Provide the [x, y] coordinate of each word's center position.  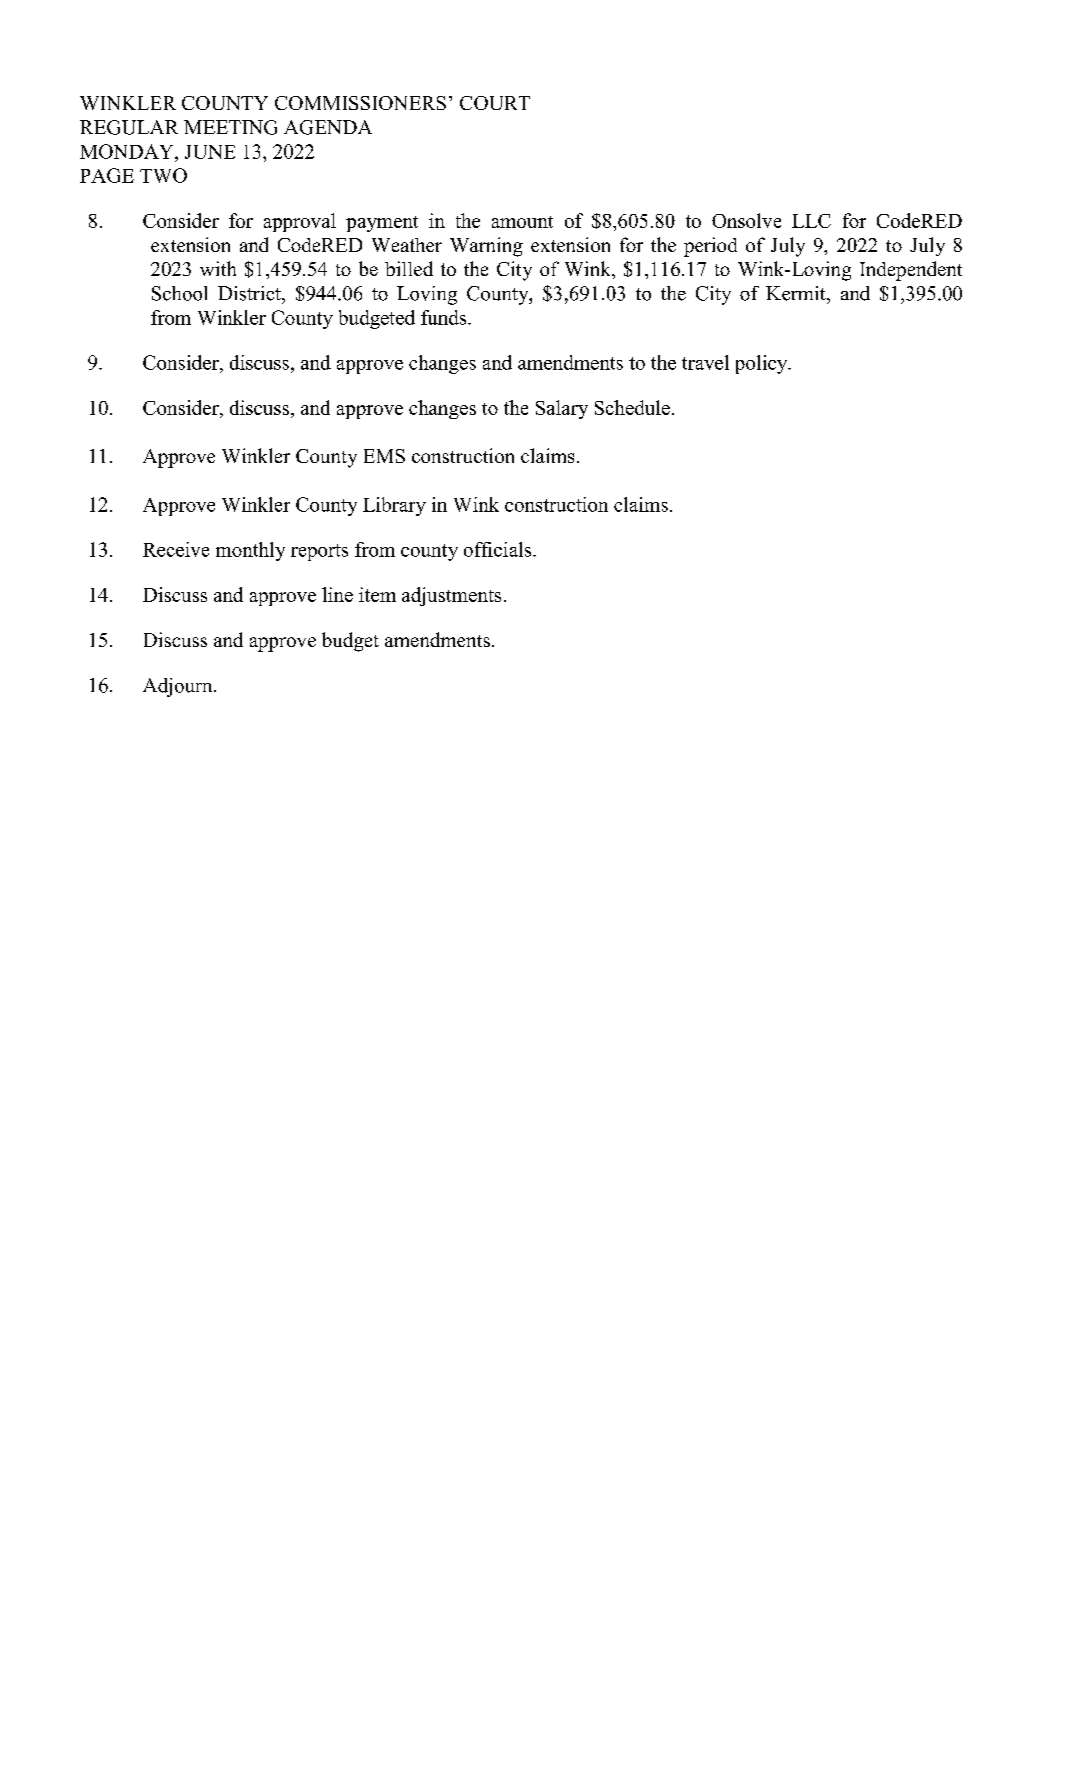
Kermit [797, 293]
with [218, 268]
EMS [384, 456]
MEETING [230, 127]
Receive [176, 549]
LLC [811, 221]
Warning [486, 247]
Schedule [632, 407]
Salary [562, 409]
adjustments [451, 596]
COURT [495, 103]
